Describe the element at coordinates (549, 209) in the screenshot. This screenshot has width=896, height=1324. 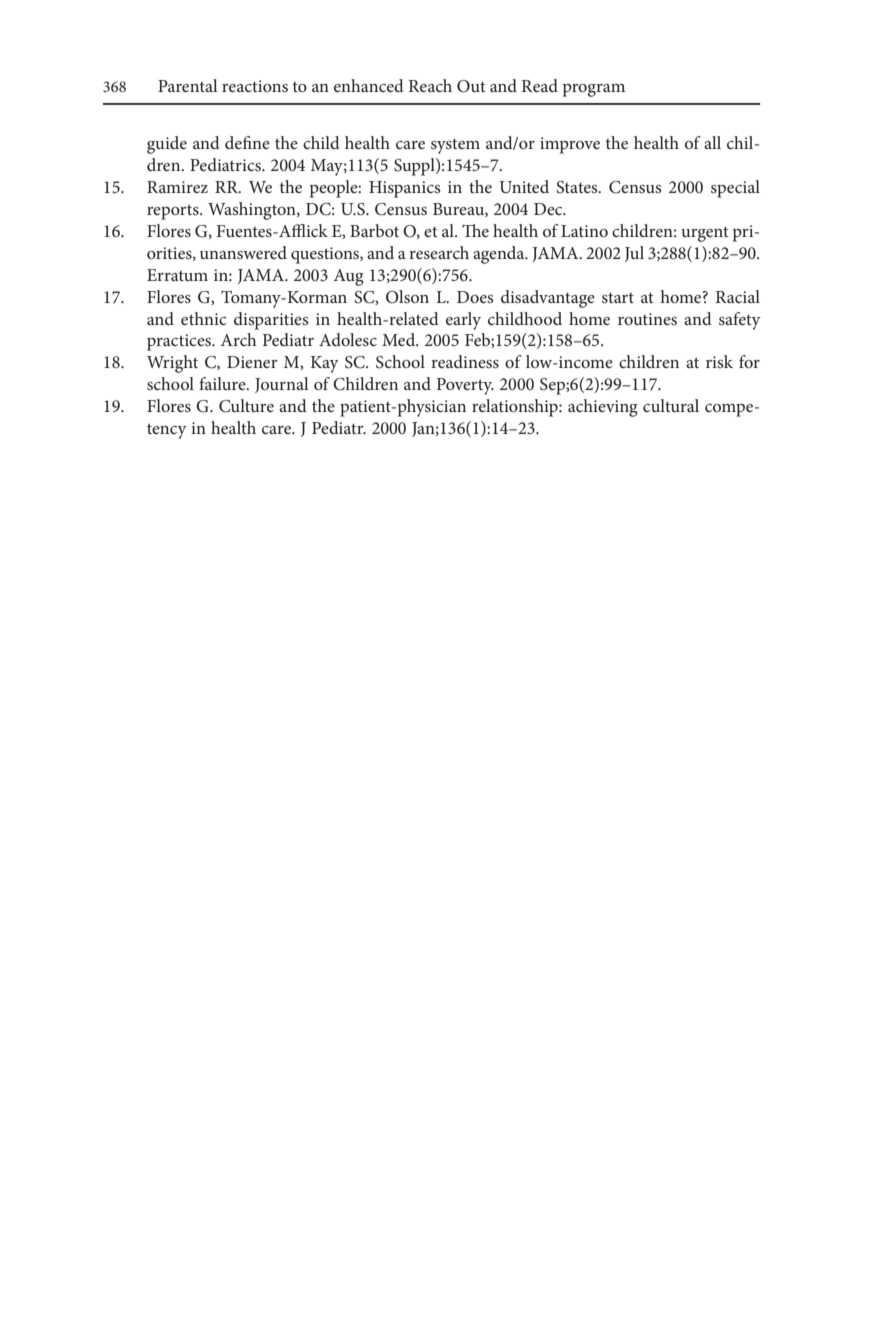
I see `Dec` at that location.
